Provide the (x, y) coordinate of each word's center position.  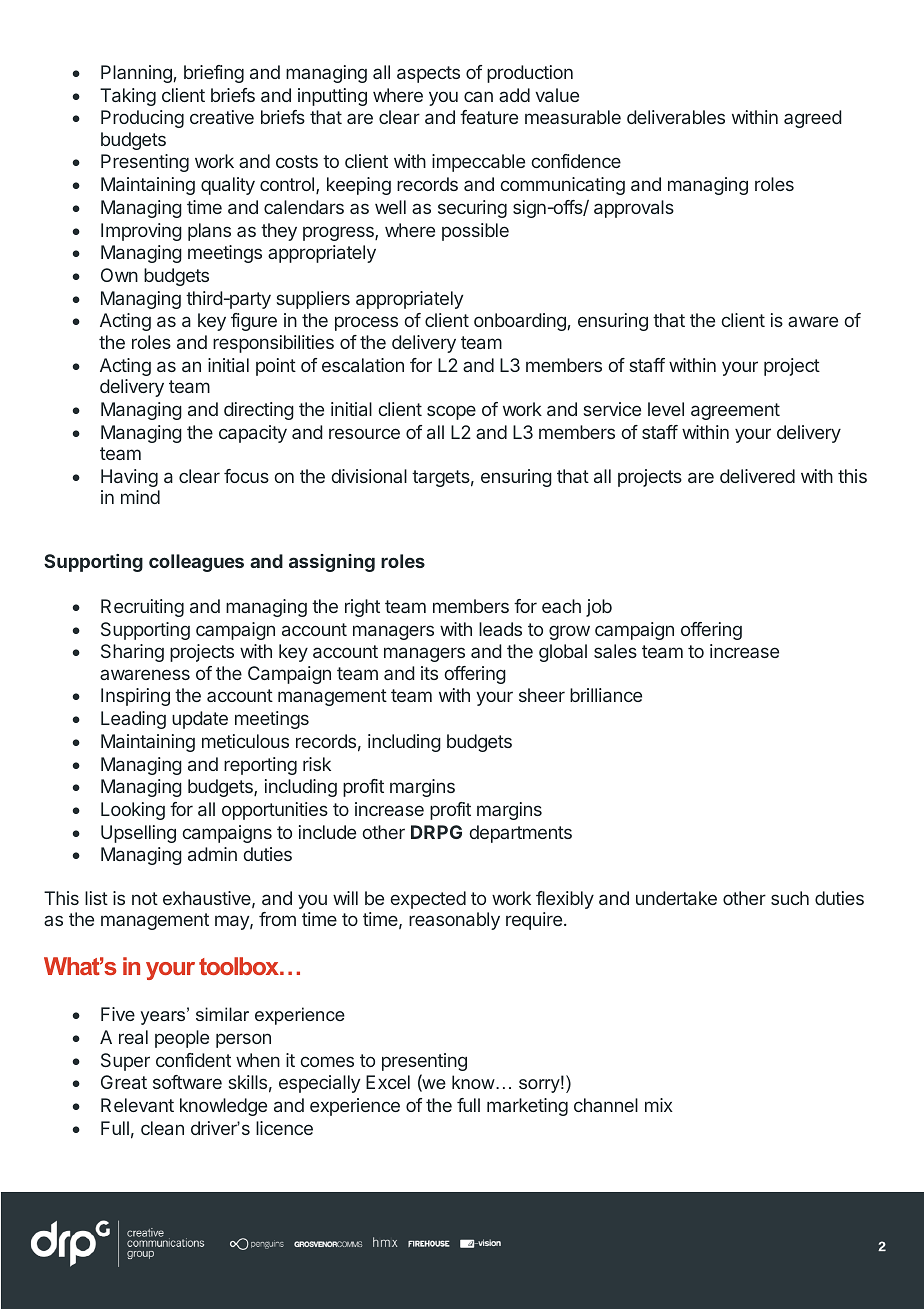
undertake (676, 898)
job (599, 608)
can (478, 96)
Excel (388, 1082)
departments (520, 834)
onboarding (520, 322)
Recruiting (142, 608)
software (187, 1082)
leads (500, 629)
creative (222, 117)
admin (212, 854)
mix (659, 1105)
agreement (735, 411)
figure (254, 322)
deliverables (676, 117)
